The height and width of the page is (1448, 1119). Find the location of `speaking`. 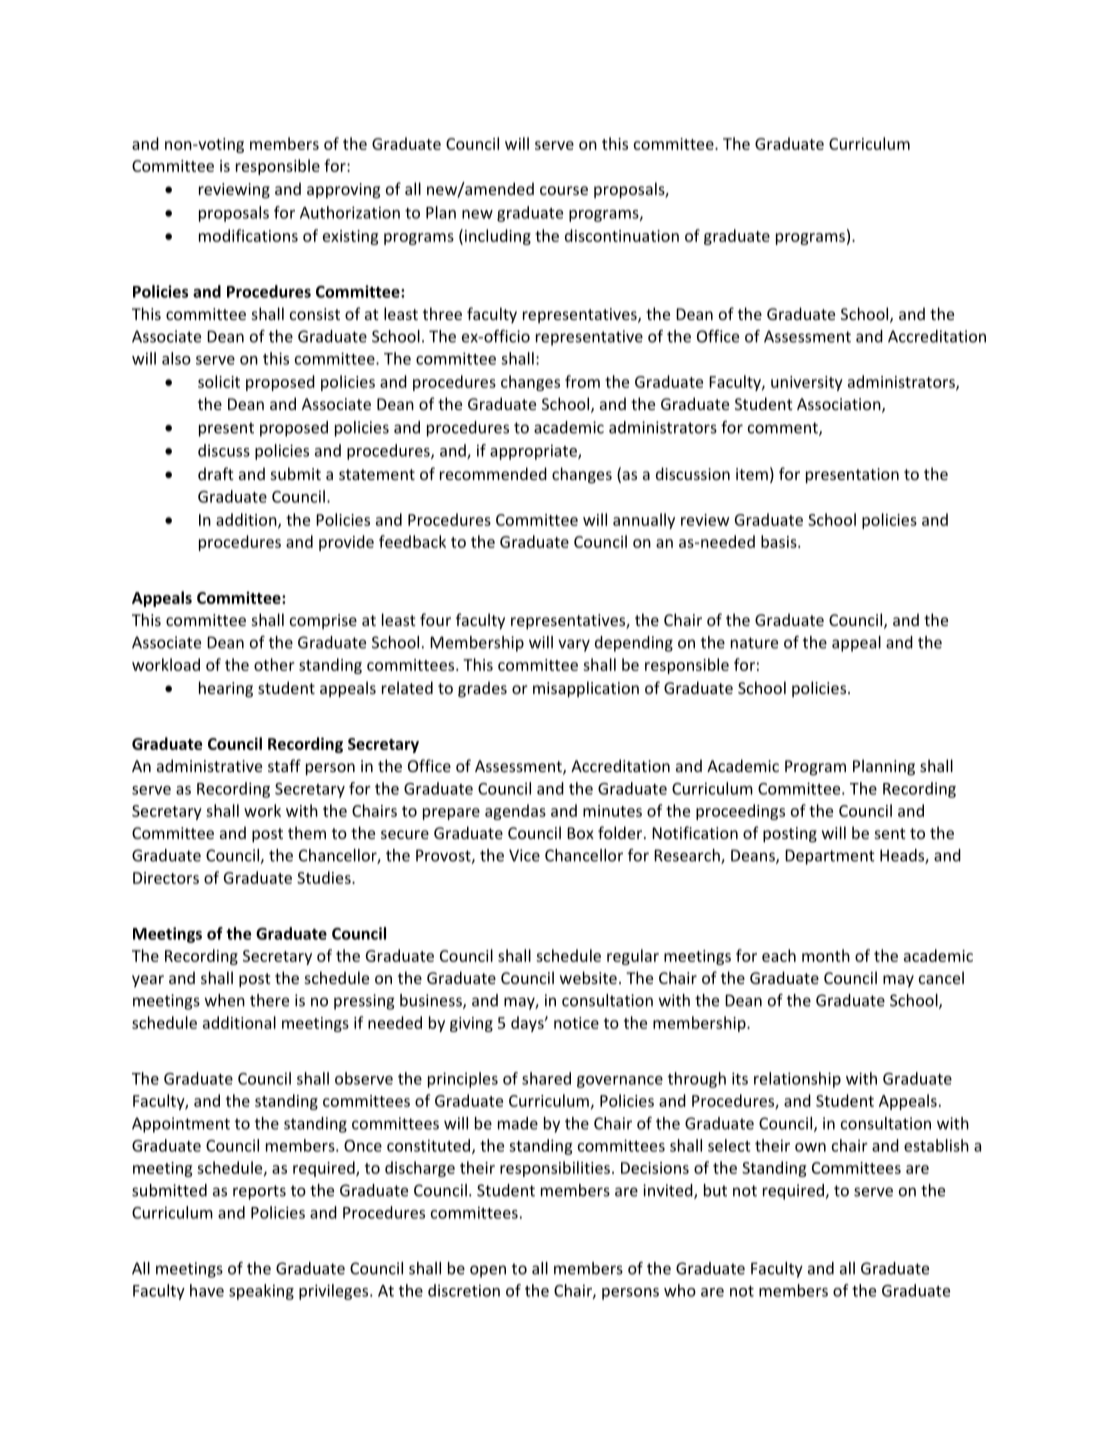

speaking is located at coordinates (261, 1292).
